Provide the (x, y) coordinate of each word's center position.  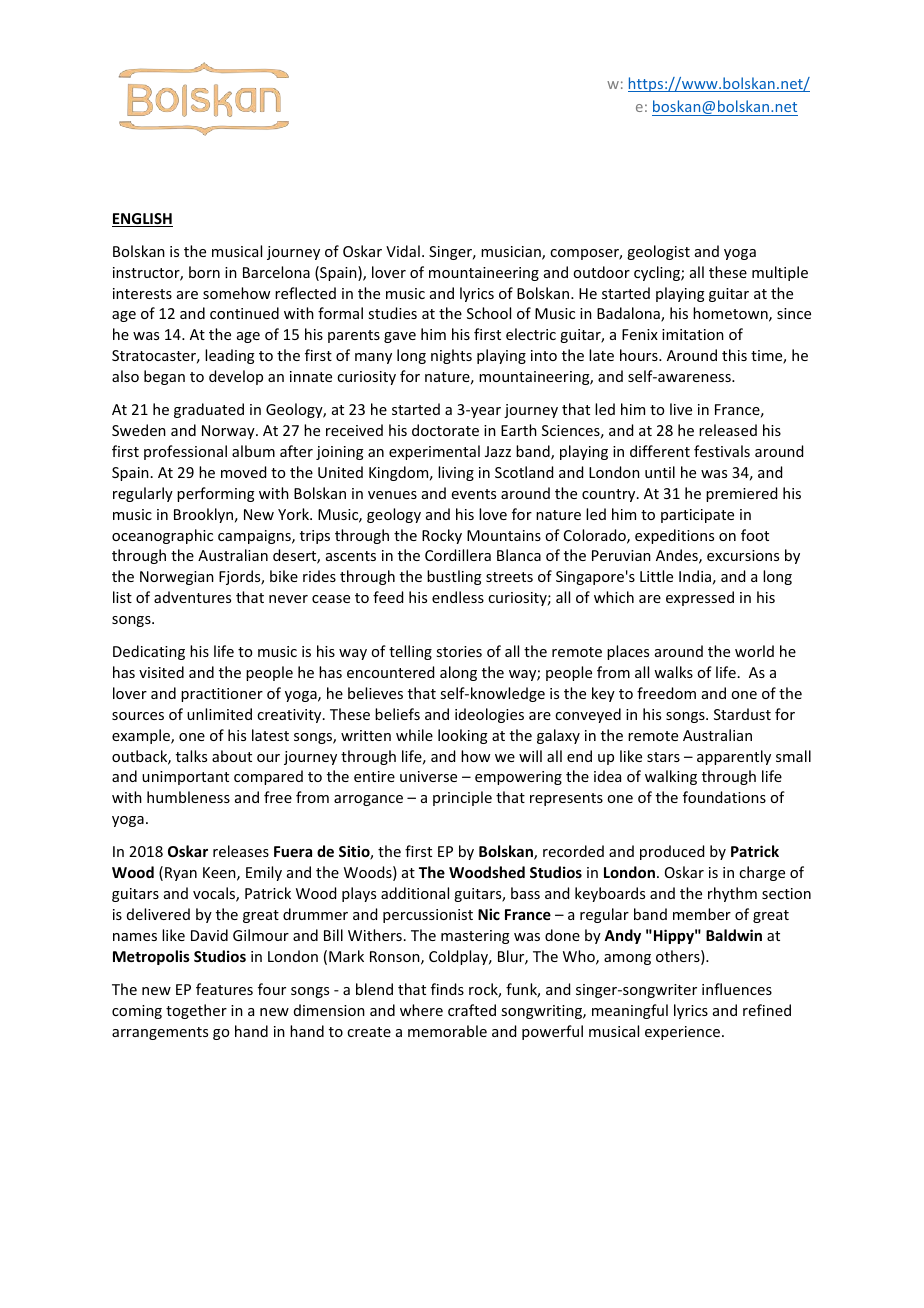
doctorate (445, 430)
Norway (229, 432)
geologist (658, 252)
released (728, 430)
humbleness (188, 797)
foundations (724, 797)
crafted (472, 1010)
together (196, 1011)
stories (459, 651)
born (204, 272)
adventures (192, 597)
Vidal (403, 251)
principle (462, 798)
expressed (700, 598)
